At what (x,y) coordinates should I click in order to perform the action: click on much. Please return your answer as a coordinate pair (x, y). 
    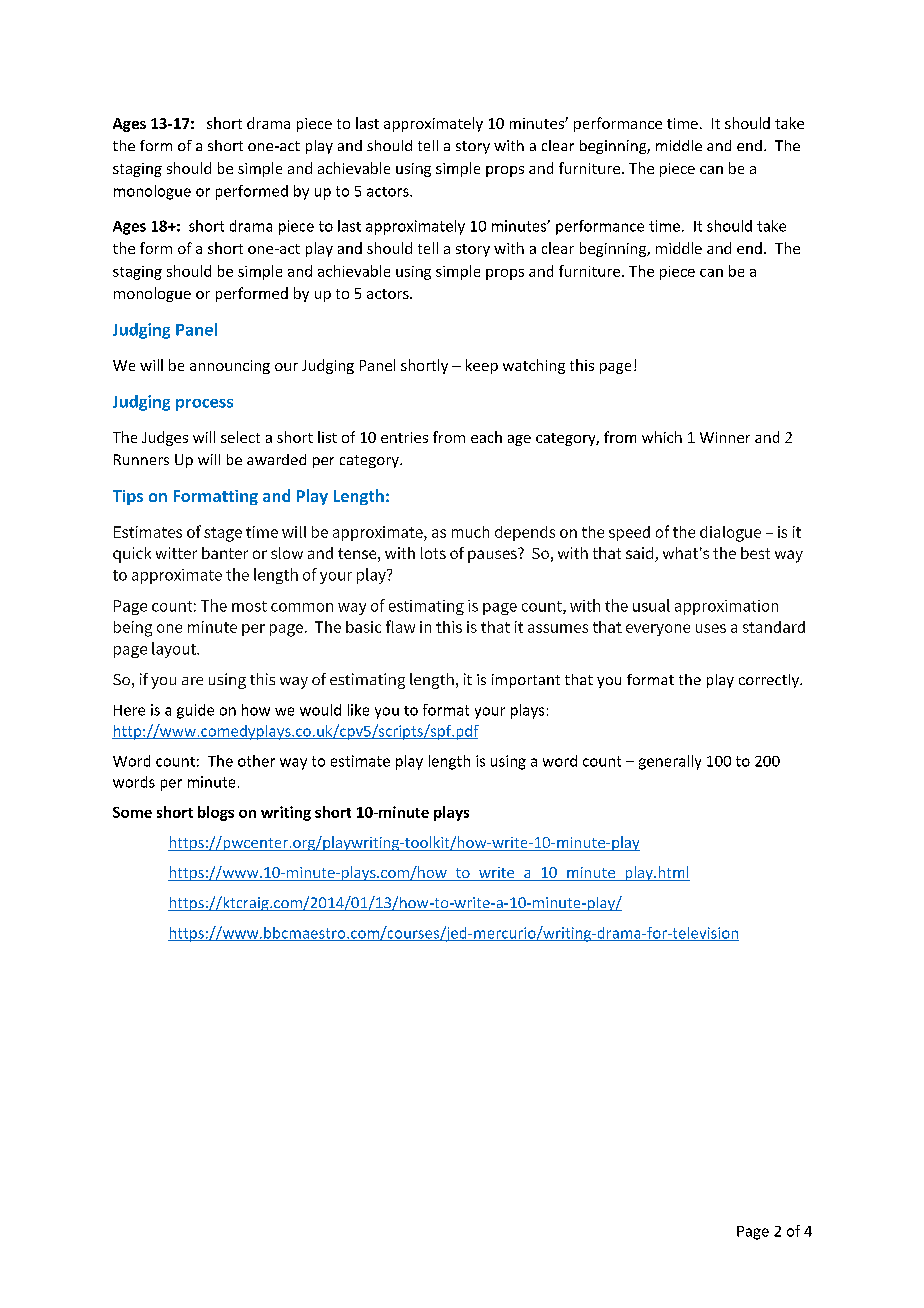
    Looking at the image, I should click on (470, 532).
